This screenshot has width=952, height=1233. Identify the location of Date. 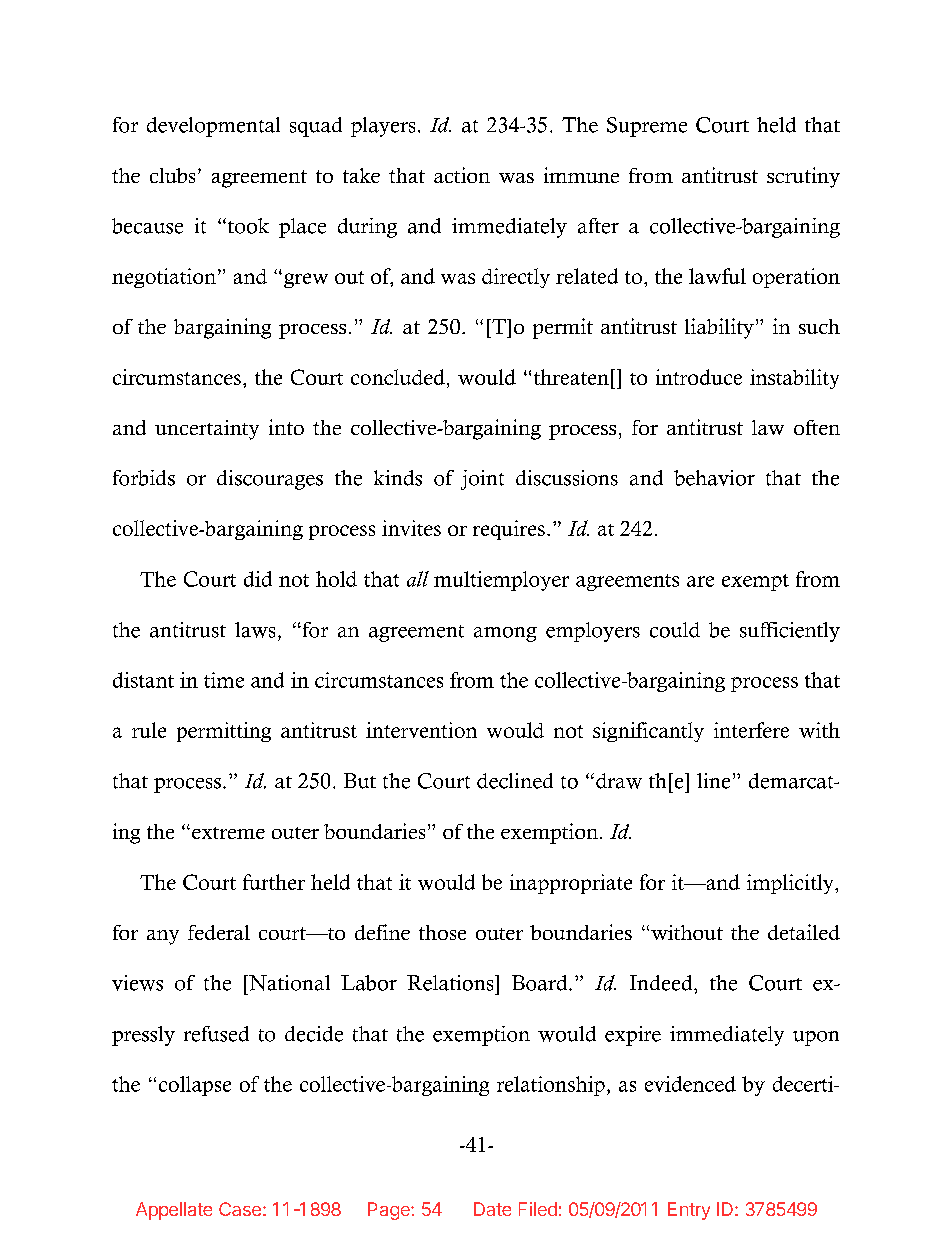
(492, 1209).
